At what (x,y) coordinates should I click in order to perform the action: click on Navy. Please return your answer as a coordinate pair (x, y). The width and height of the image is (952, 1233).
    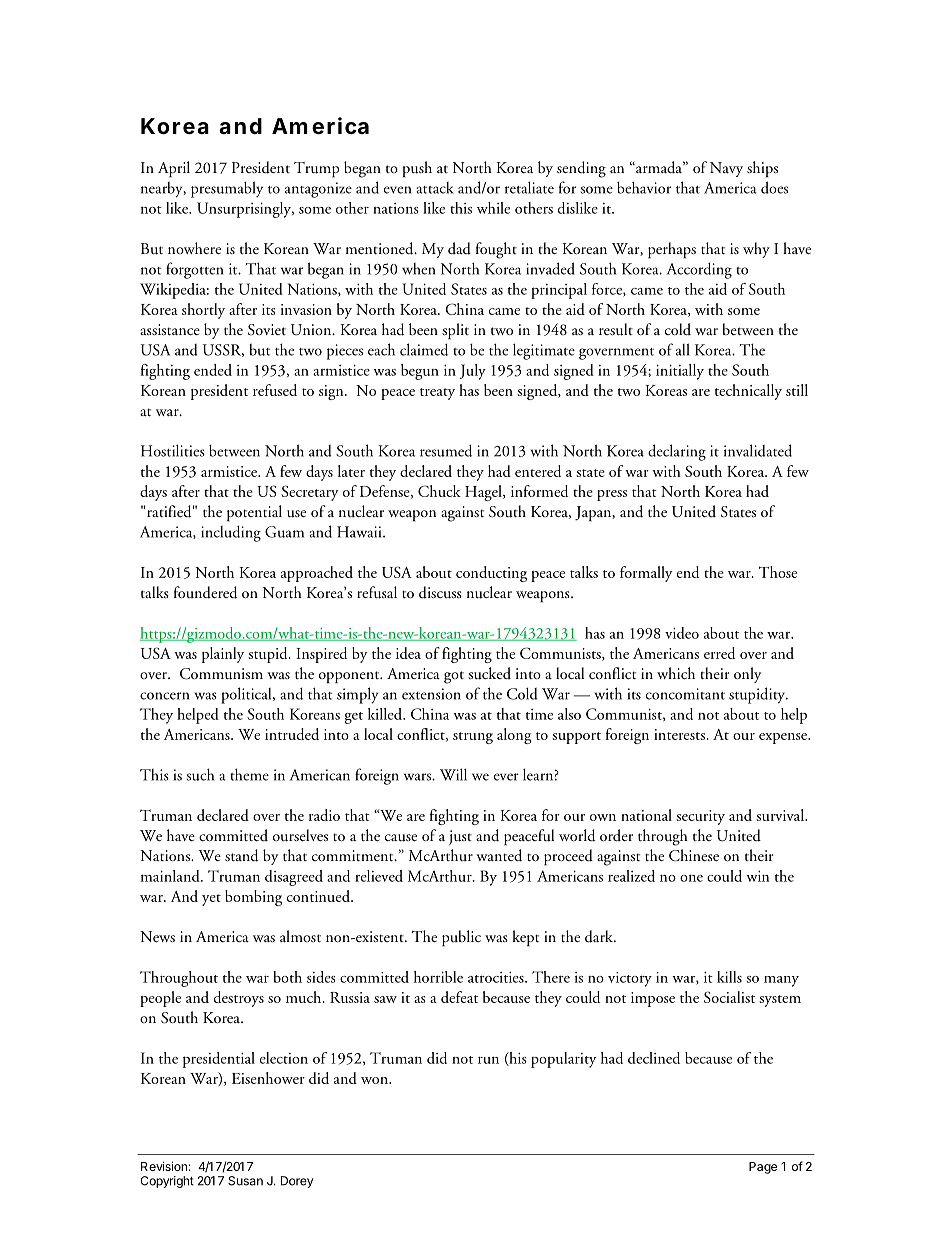
    Looking at the image, I should click on (726, 169).
